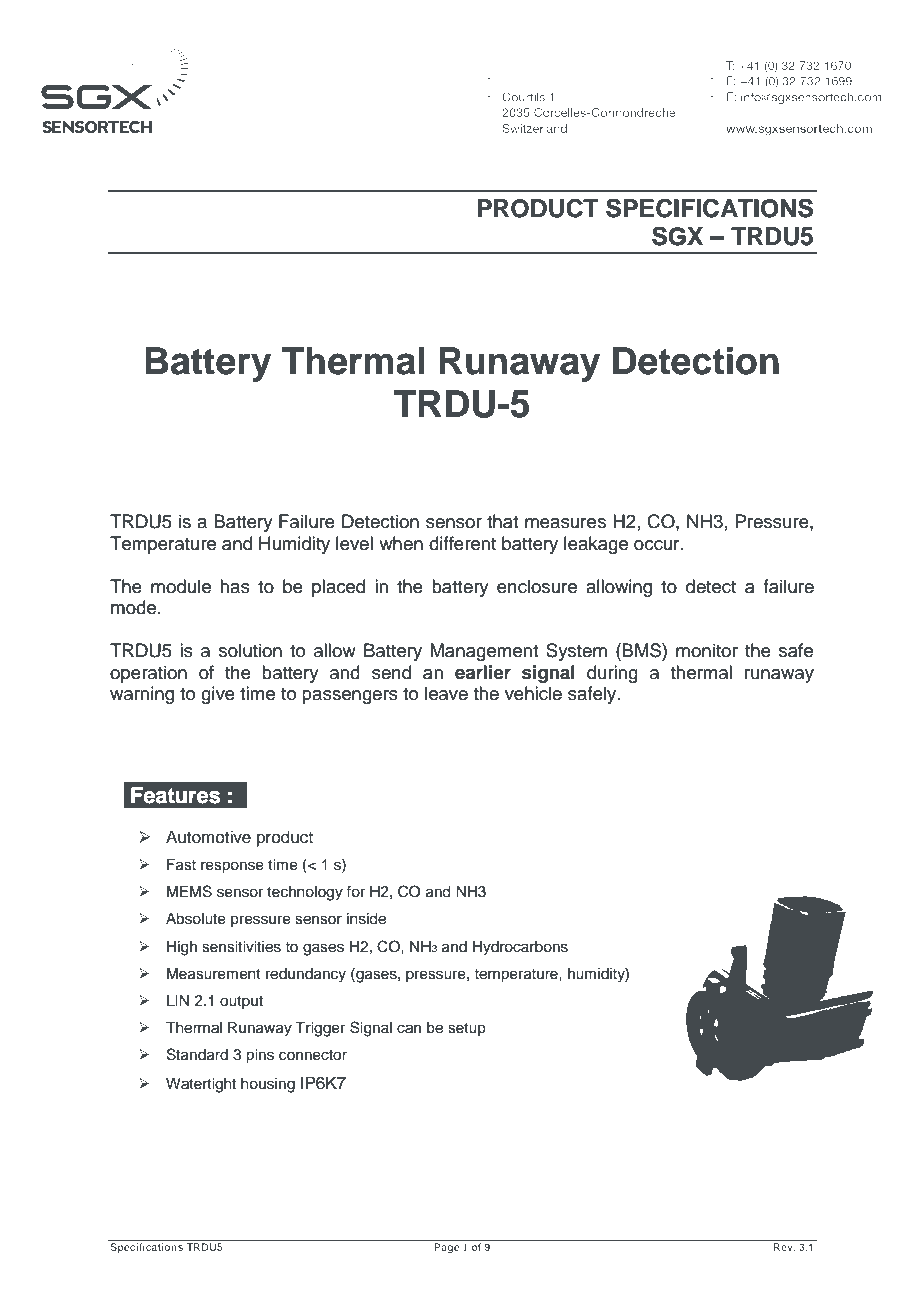 The width and height of the screenshot is (924, 1308). Describe the element at coordinates (565, 523) in the screenshot. I see `measures` at that location.
